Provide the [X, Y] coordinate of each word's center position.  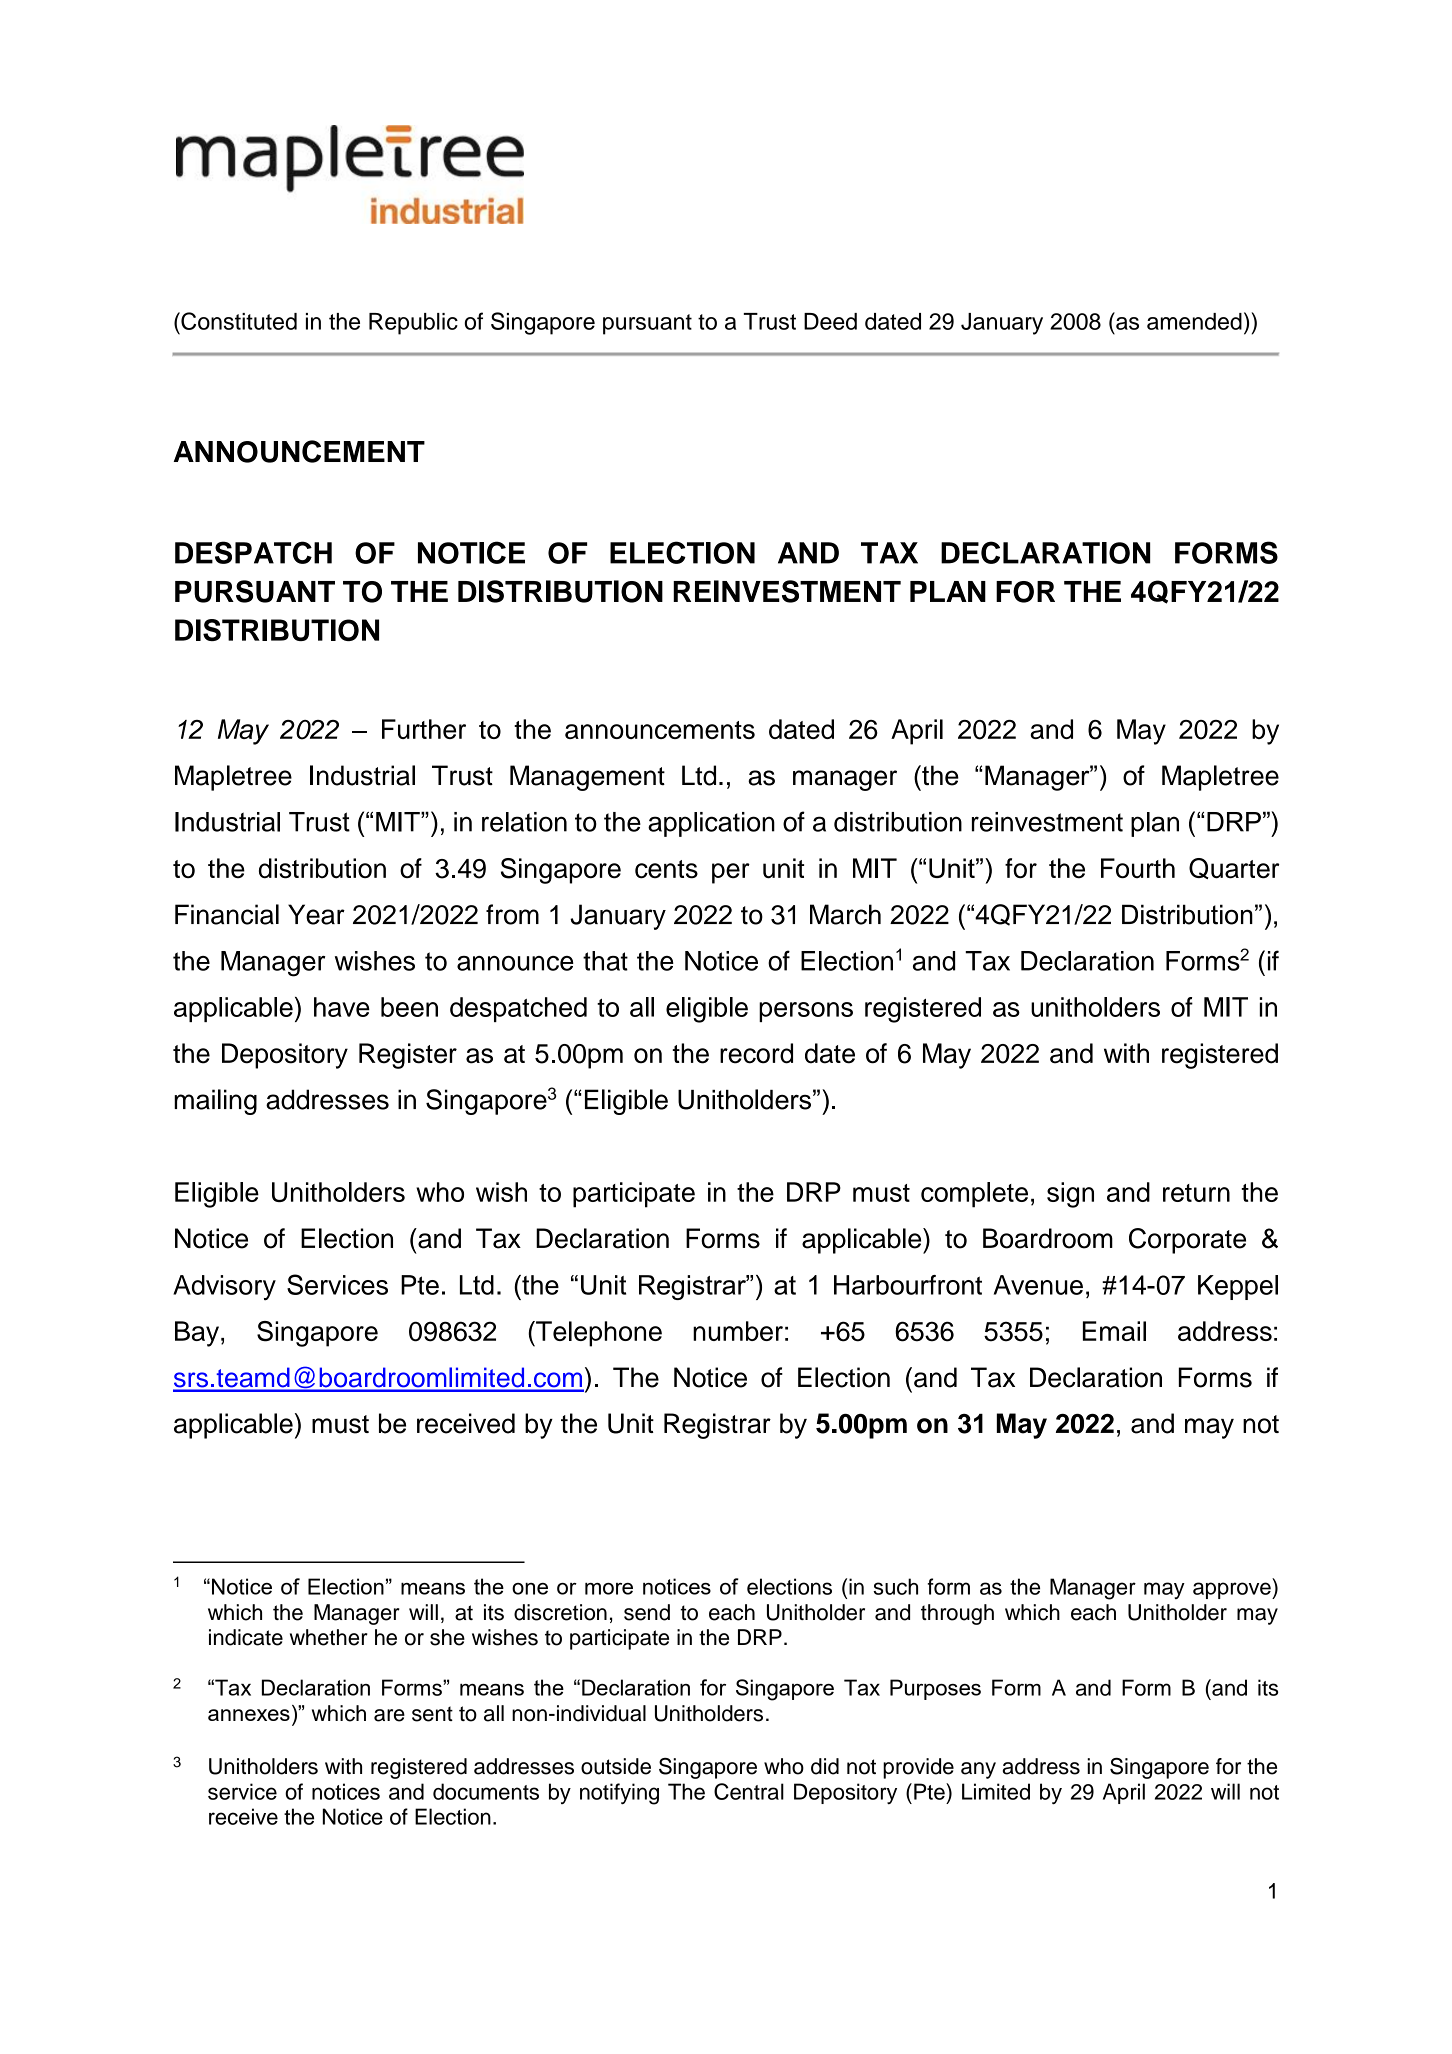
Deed [830, 321]
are [389, 1715]
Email [1114, 1331]
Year [316, 914]
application [711, 824]
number [738, 1331]
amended [1194, 321]
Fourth [1138, 868]
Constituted [238, 321]
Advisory [224, 1288]
